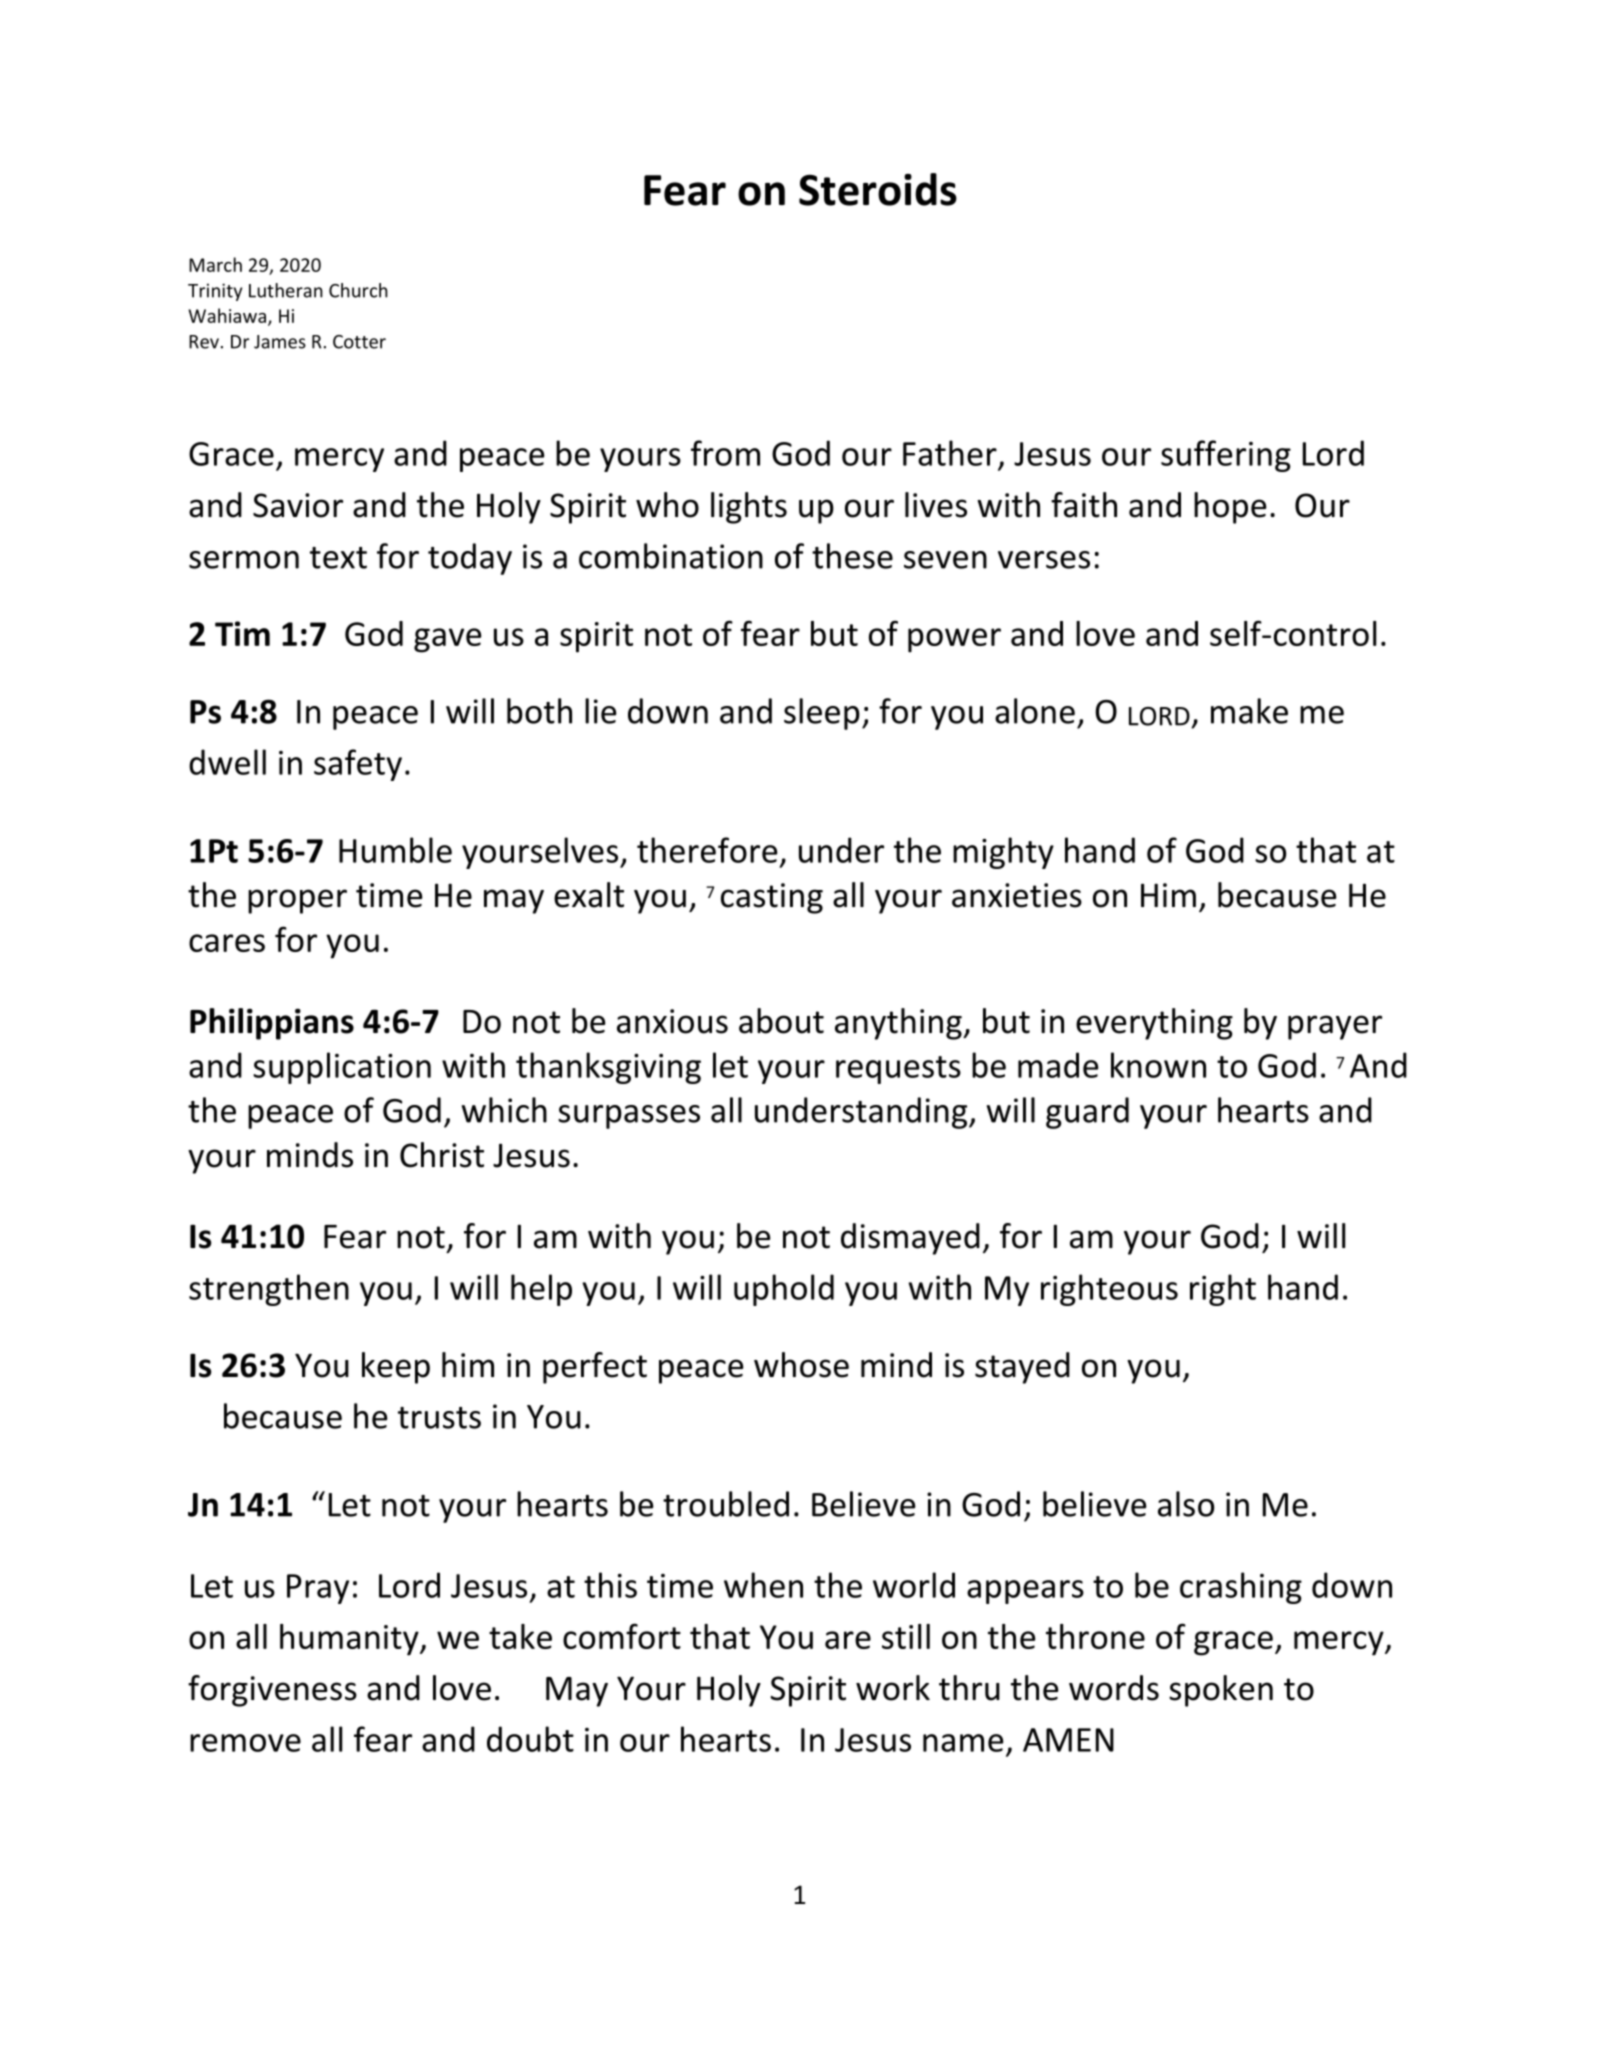  I want to click on forgiveness, so click(272, 1691).
